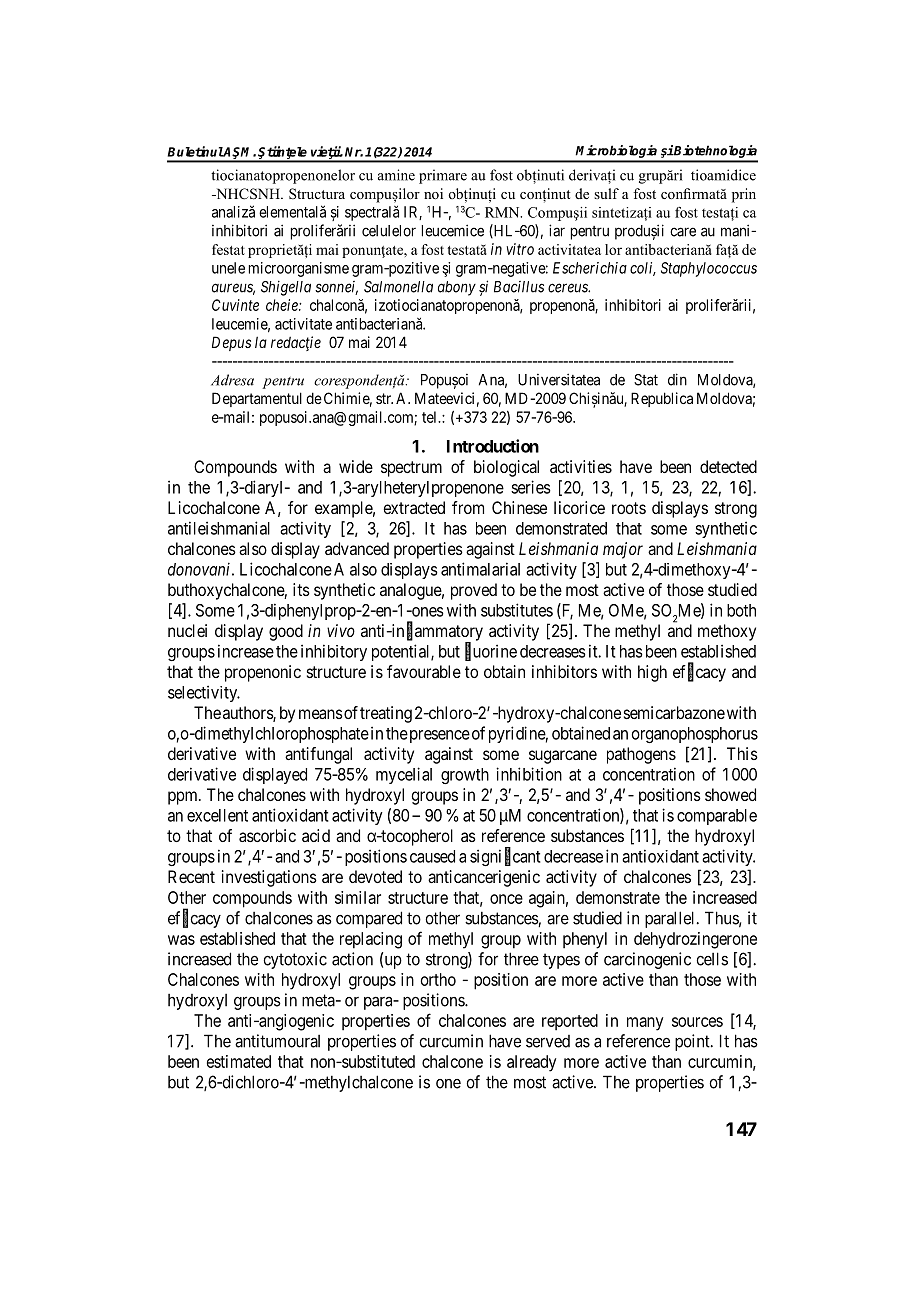  I want to click on noi, so click(433, 193).
